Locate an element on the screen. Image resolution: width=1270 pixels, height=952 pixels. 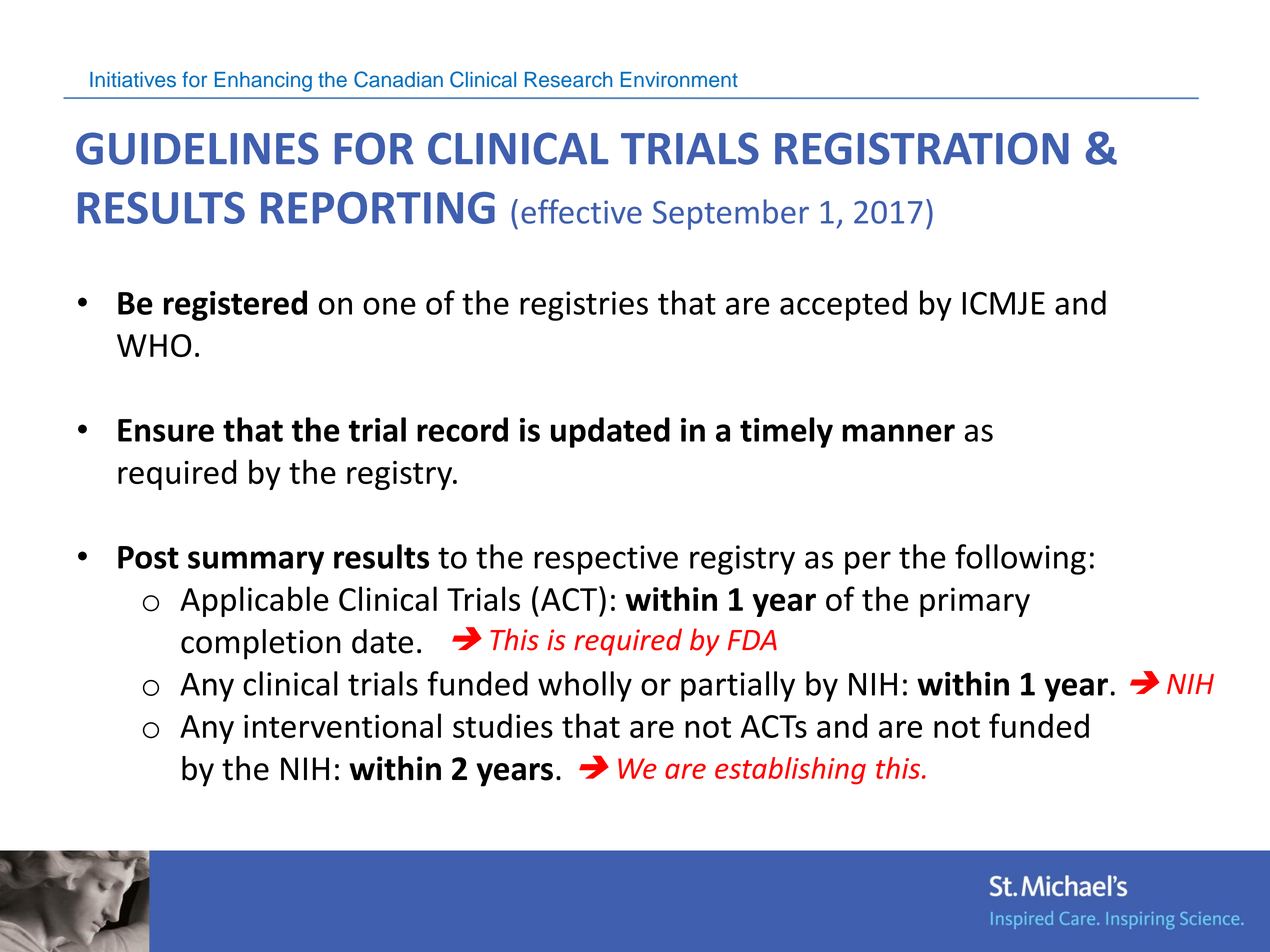
respective is located at coordinates (606, 560).
